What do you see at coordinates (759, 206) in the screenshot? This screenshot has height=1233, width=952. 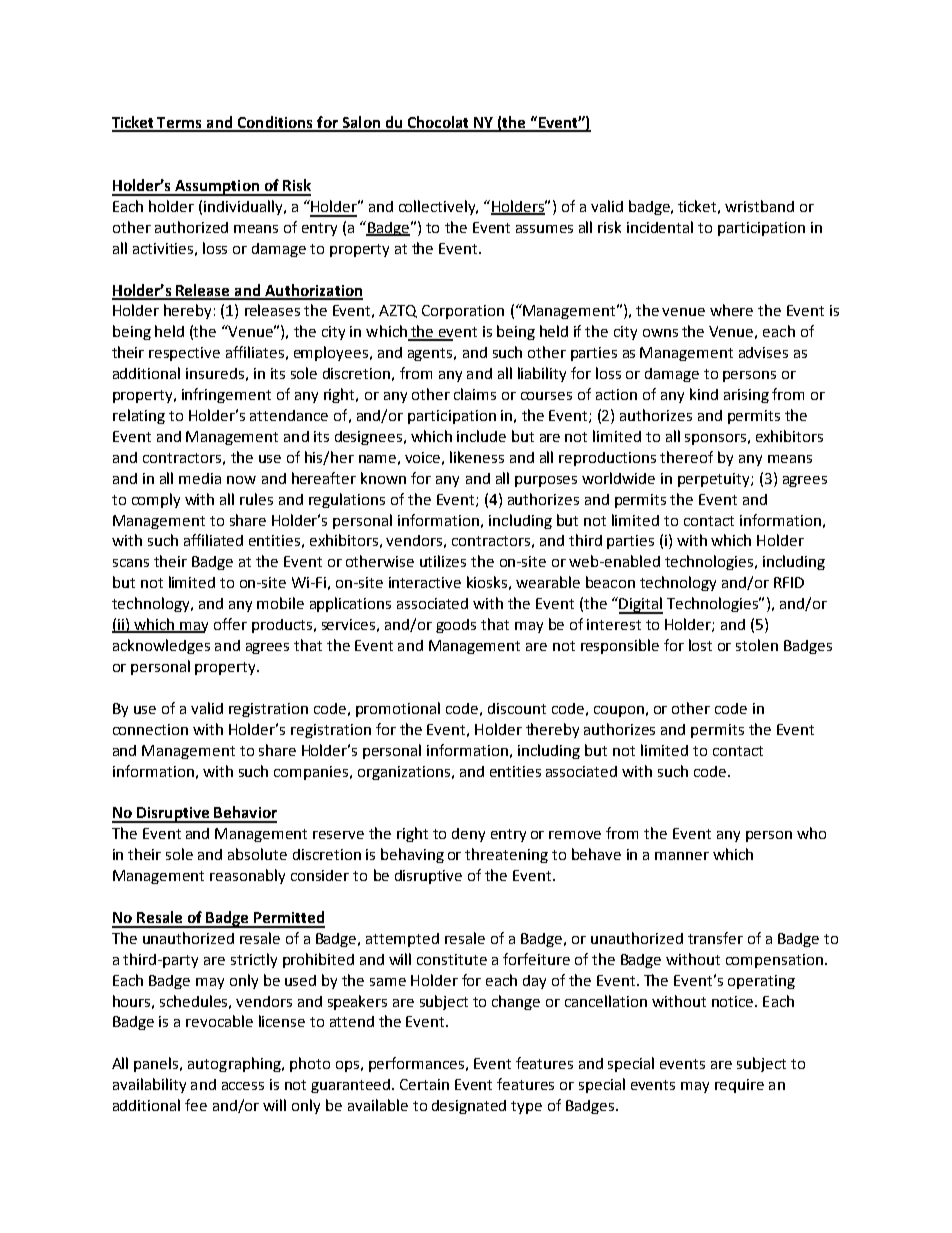 I see `wristband` at bounding box center [759, 206].
